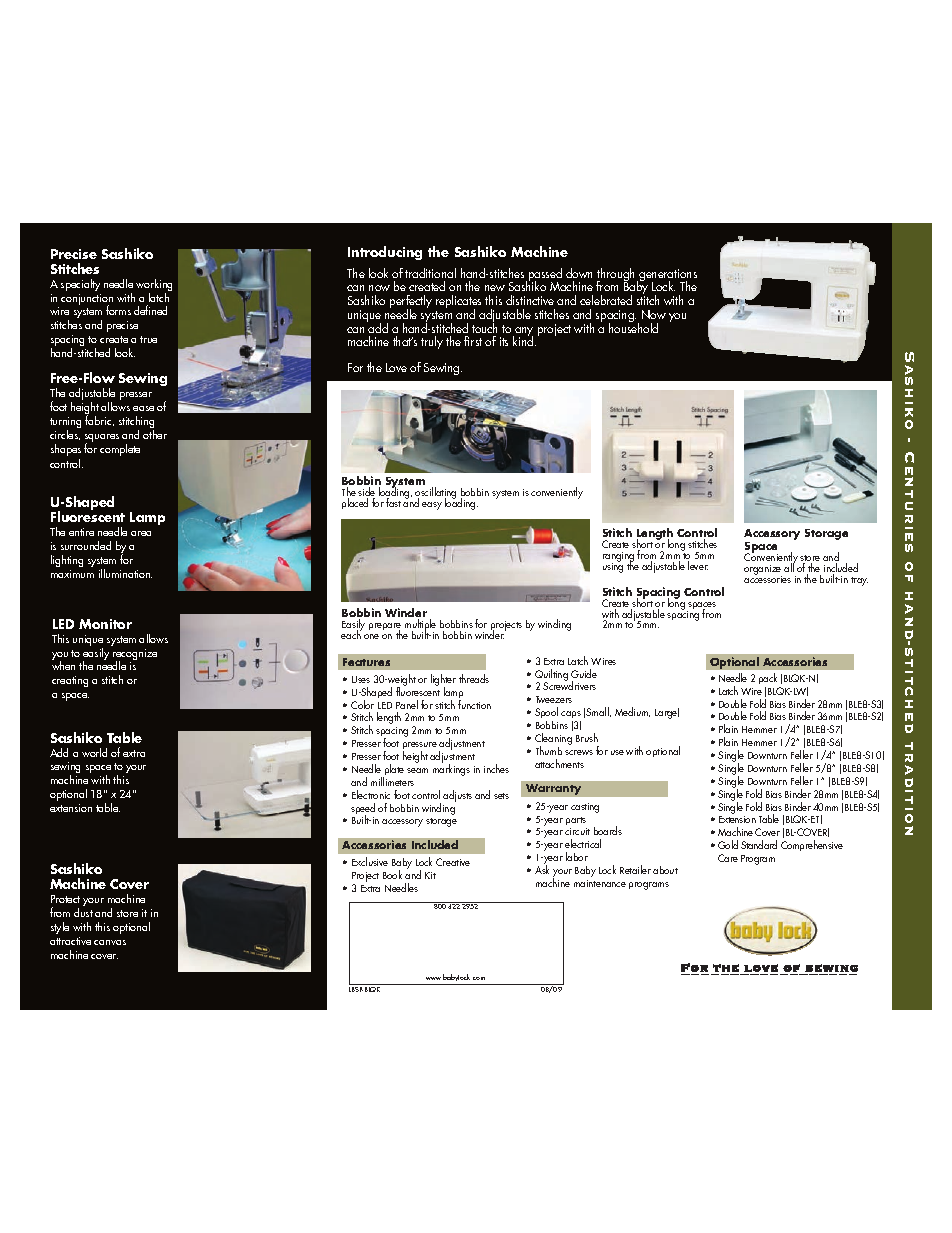 The width and height of the screenshot is (952, 1233). Describe the element at coordinates (495, 288) in the screenshot. I see `new` at that location.
